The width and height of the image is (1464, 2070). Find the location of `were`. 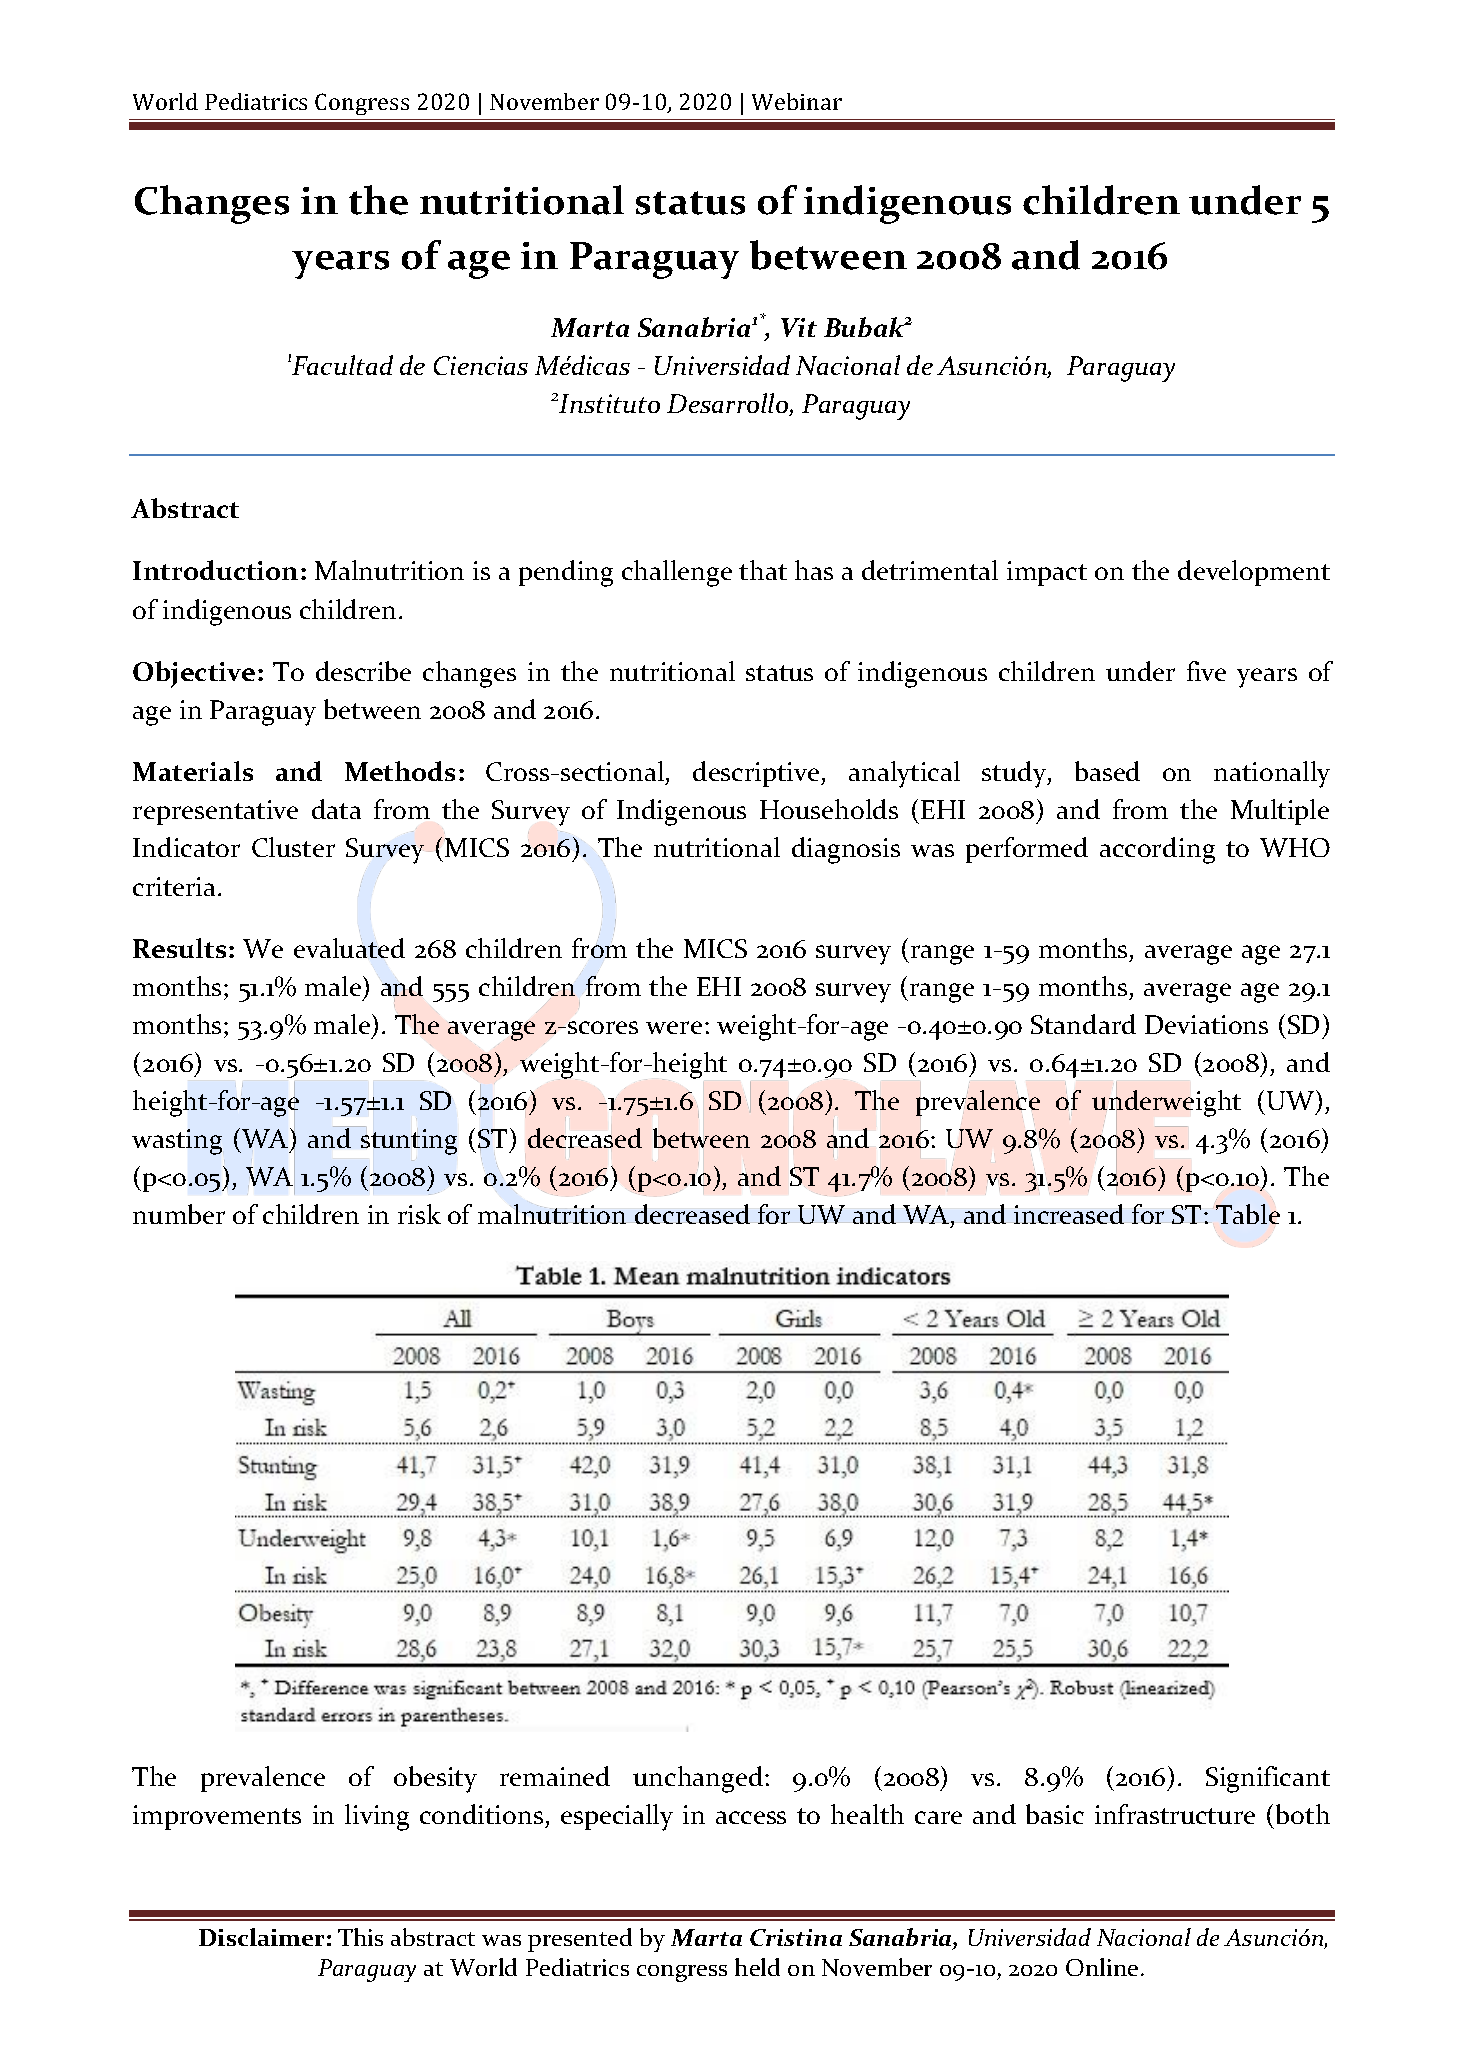

were is located at coordinates (674, 1027).
